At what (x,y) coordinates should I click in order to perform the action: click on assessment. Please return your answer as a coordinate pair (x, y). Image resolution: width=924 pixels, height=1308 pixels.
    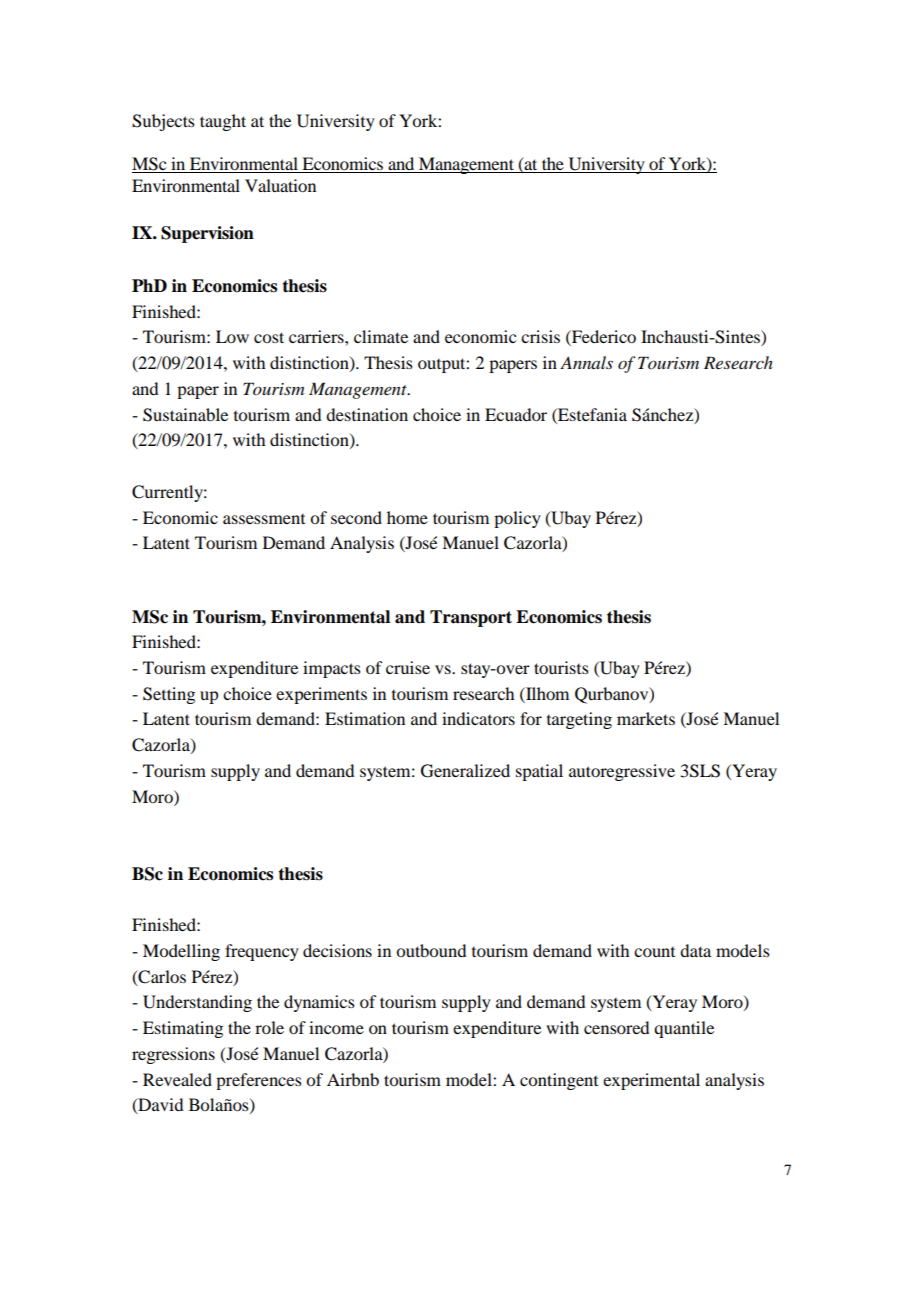
    Looking at the image, I should click on (264, 519).
